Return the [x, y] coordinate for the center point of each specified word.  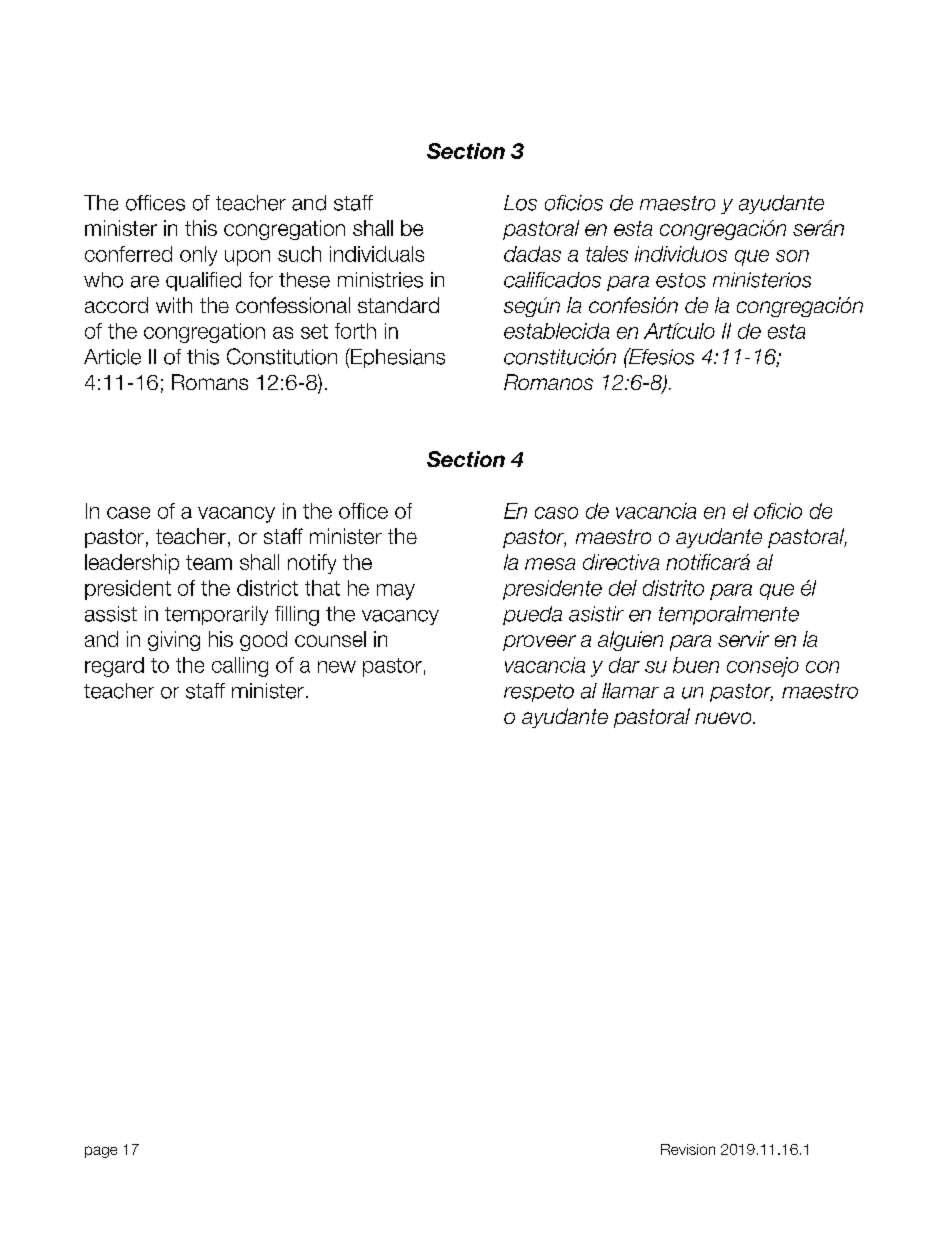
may [396, 592]
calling [240, 667]
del [623, 588]
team [209, 562]
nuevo [724, 718]
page [101, 1152]
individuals [377, 254]
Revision [688, 1149]
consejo [763, 667]
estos [681, 280]
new [337, 667]
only [198, 256]
